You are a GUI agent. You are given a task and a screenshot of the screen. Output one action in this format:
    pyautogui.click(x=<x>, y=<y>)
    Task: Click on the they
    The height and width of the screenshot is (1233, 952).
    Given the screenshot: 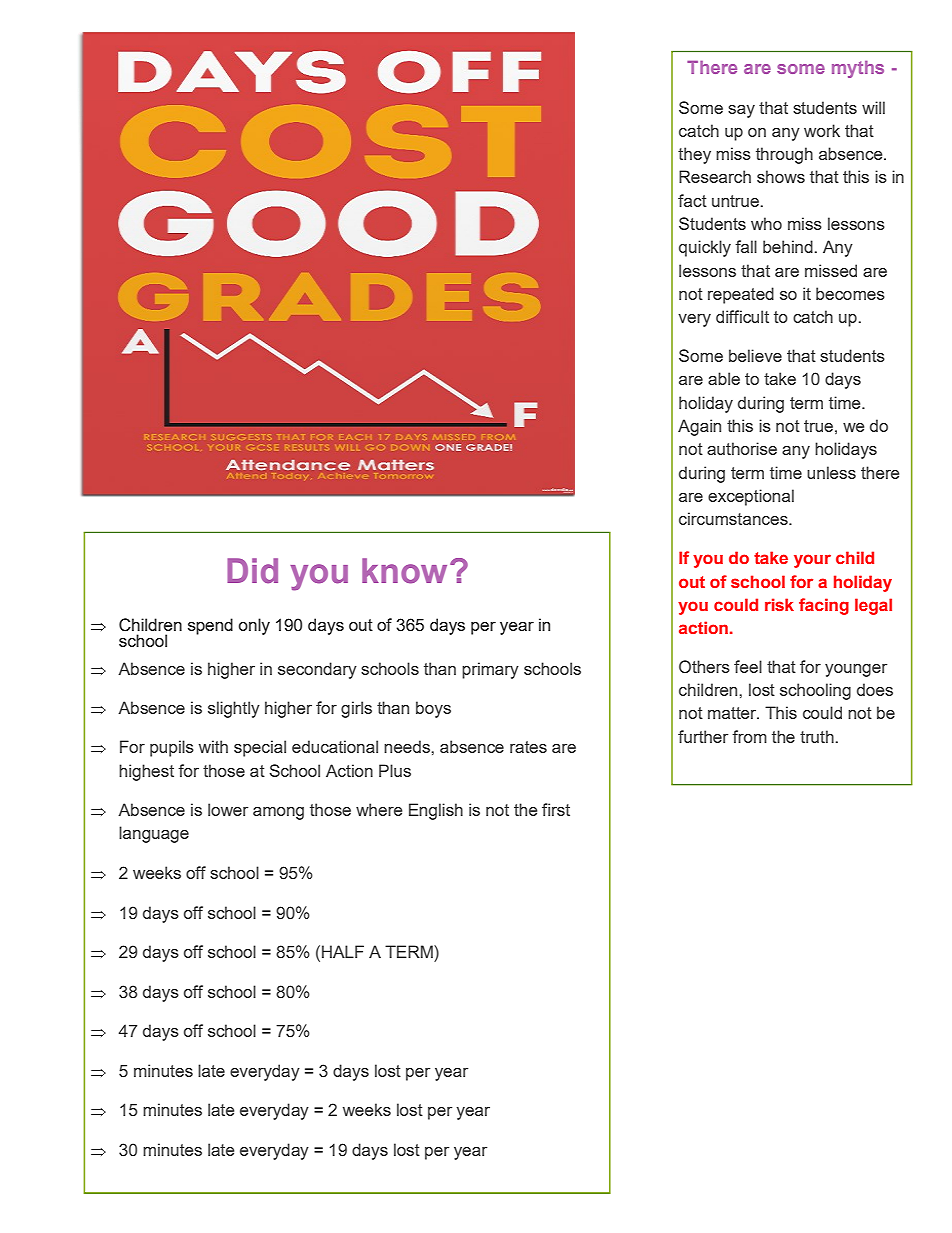 What is the action you would take?
    pyautogui.click(x=694, y=155)
